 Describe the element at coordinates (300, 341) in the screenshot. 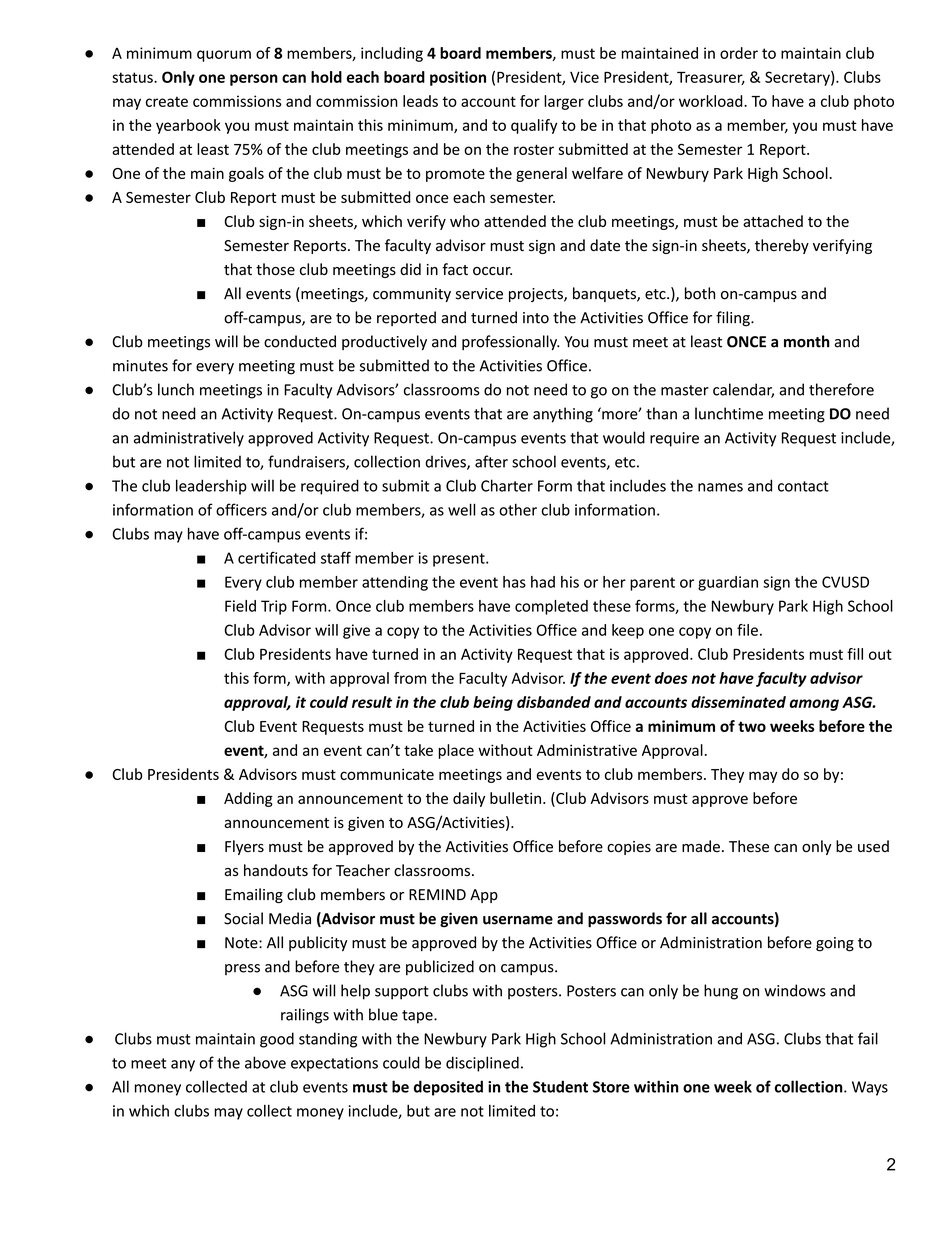

I see `conducted` at that location.
